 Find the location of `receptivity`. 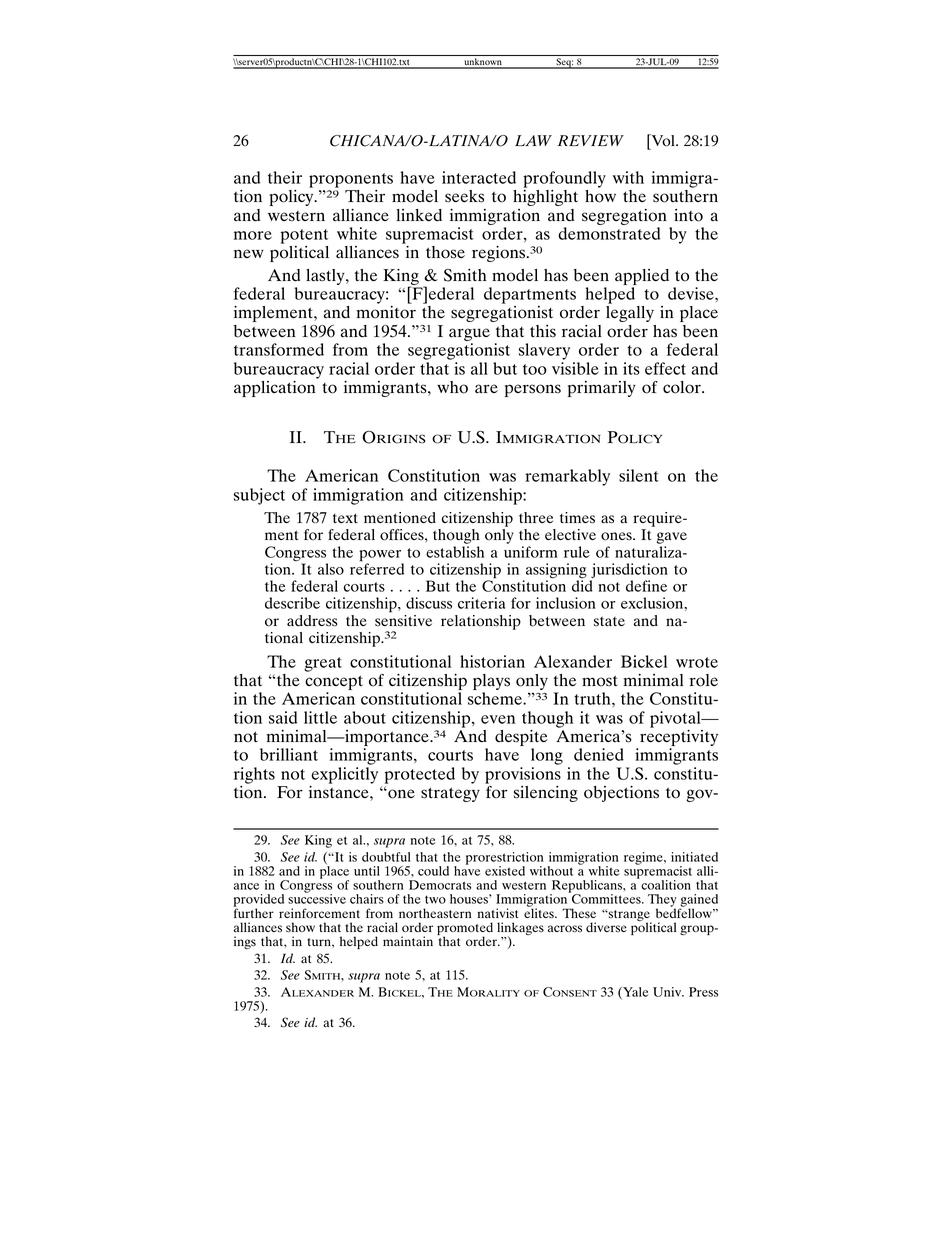

receptivity is located at coordinates (679, 739).
